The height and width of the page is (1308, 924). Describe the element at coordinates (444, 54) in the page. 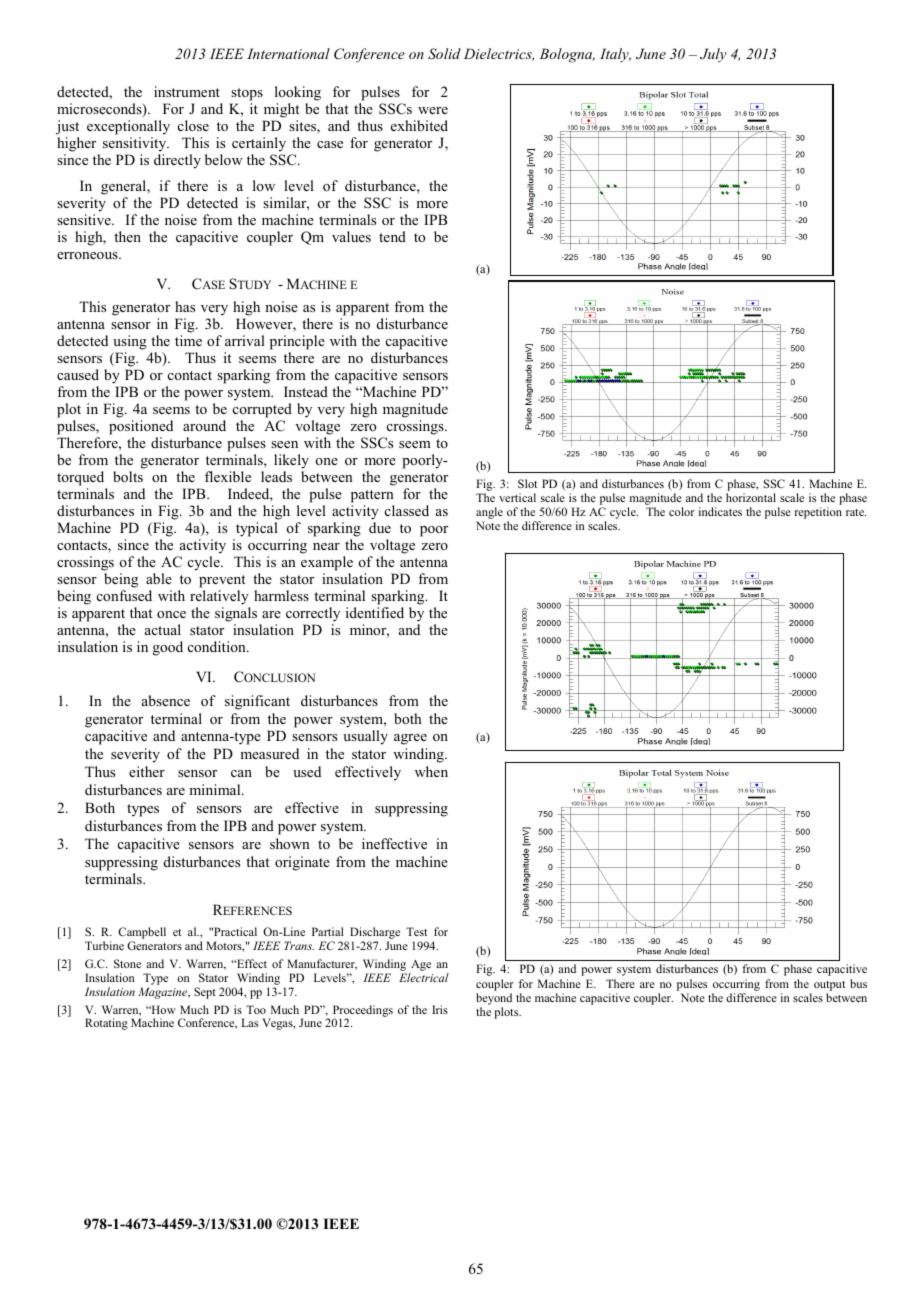

I see `Solid` at that location.
